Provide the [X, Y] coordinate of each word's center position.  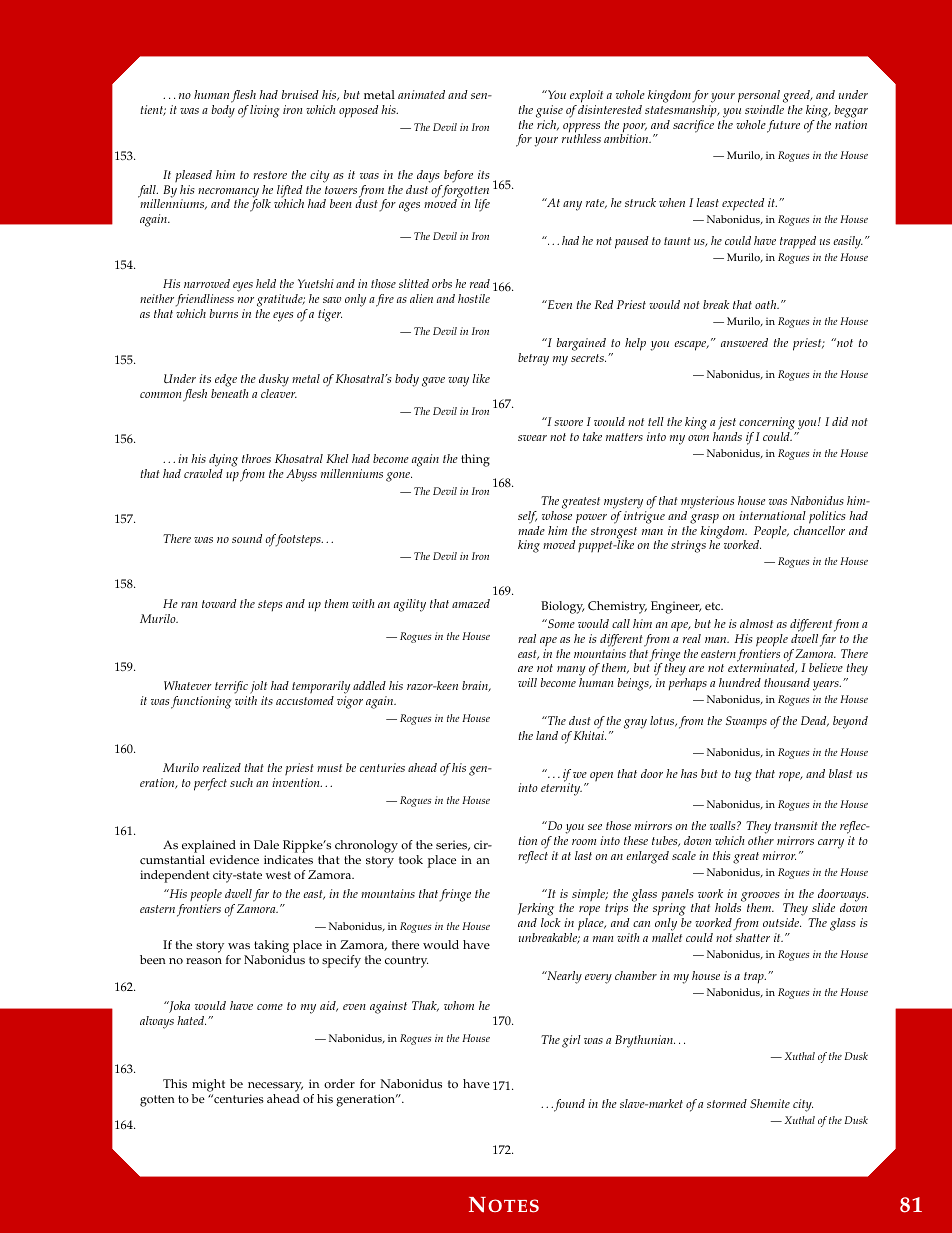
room [584, 842]
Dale [266, 845]
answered [744, 342]
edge [226, 380]
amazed [471, 603]
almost [756, 623]
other [761, 840]
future [783, 126]
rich [548, 124]
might [208, 1085]
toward [219, 603]
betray [533, 359]
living [265, 111]
